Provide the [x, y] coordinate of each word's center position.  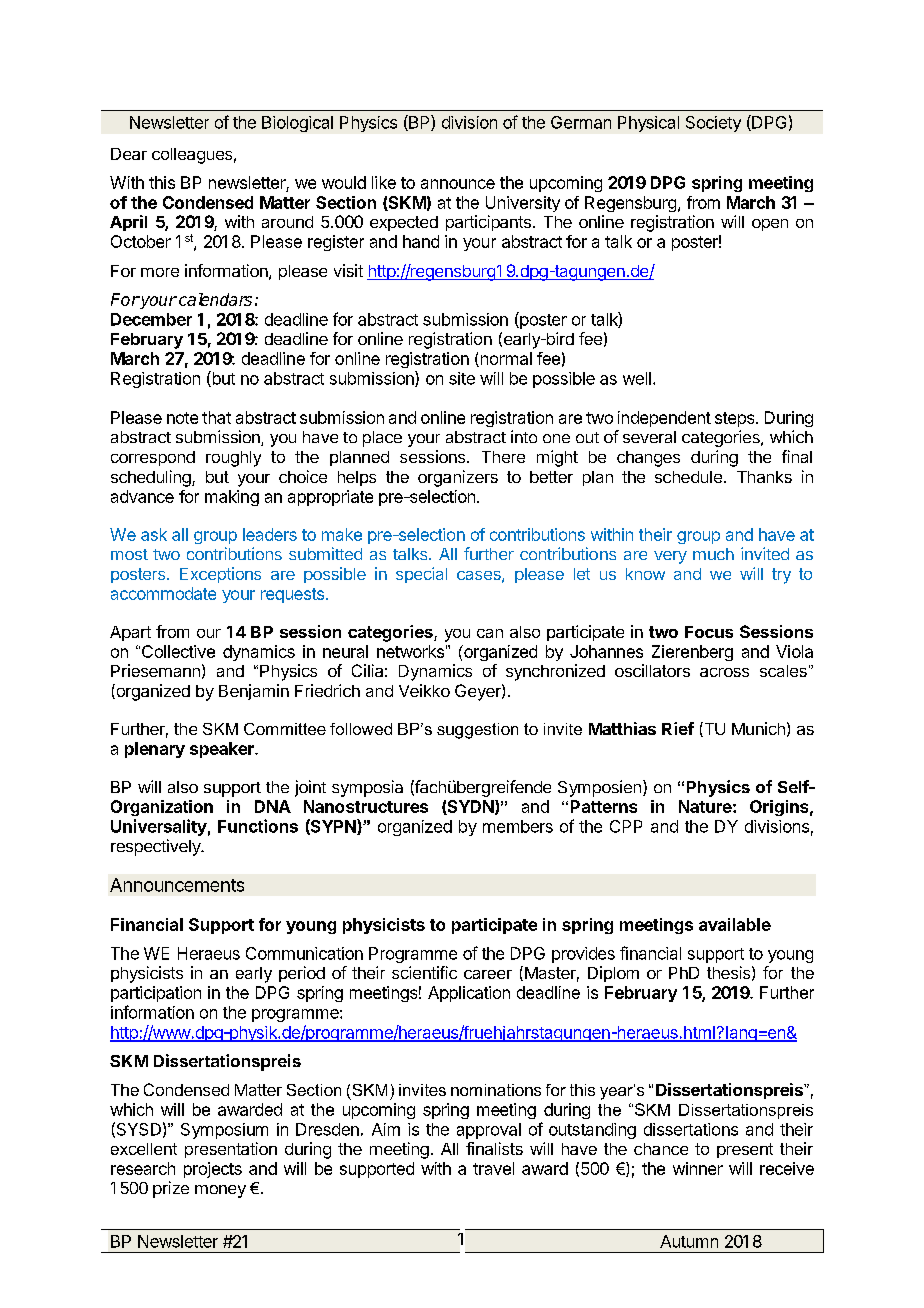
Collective [178, 651]
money [220, 1191]
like [384, 182]
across [724, 672]
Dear [129, 154]
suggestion [477, 731]
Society [713, 124]
